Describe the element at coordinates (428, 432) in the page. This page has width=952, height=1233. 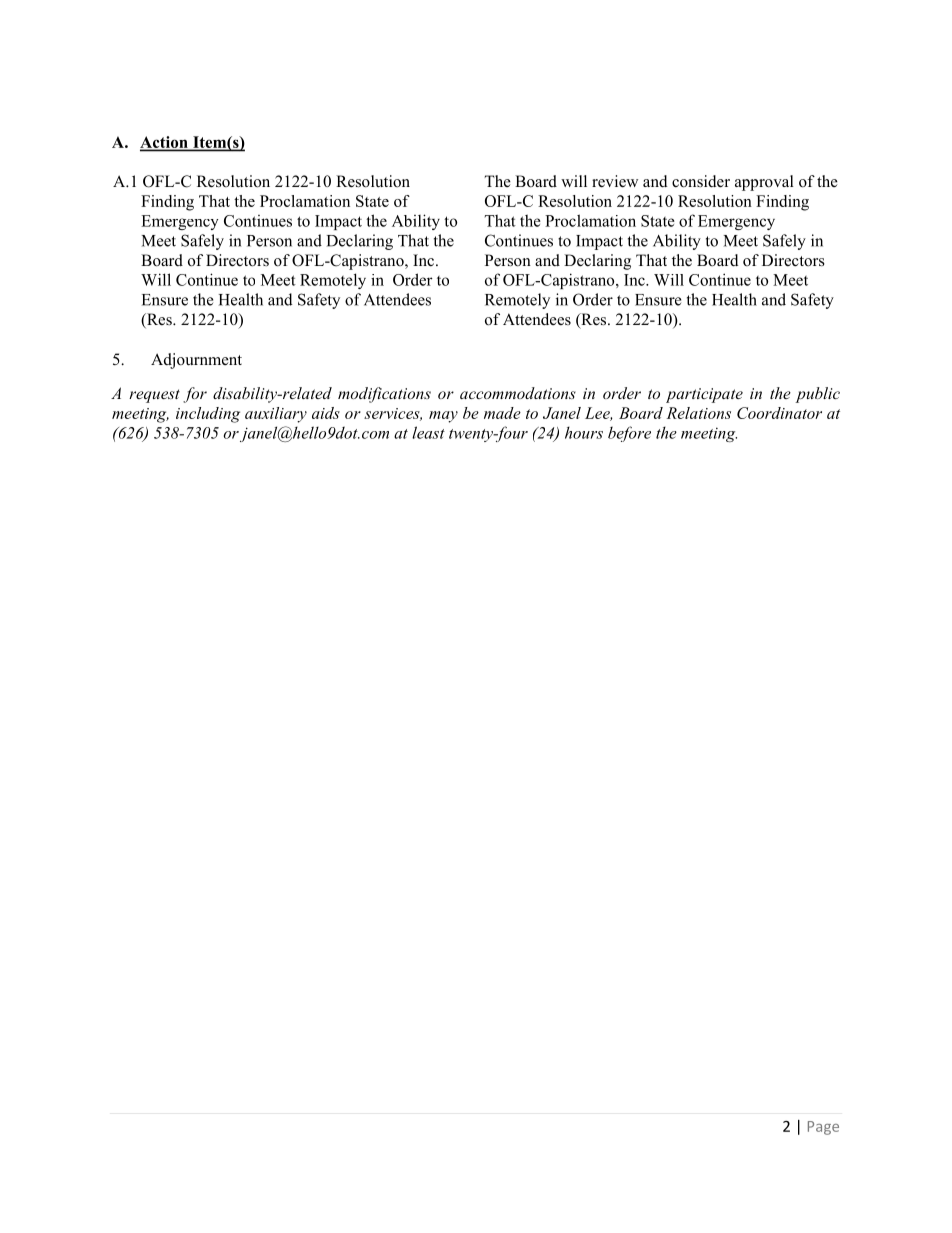
I see `least` at that location.
